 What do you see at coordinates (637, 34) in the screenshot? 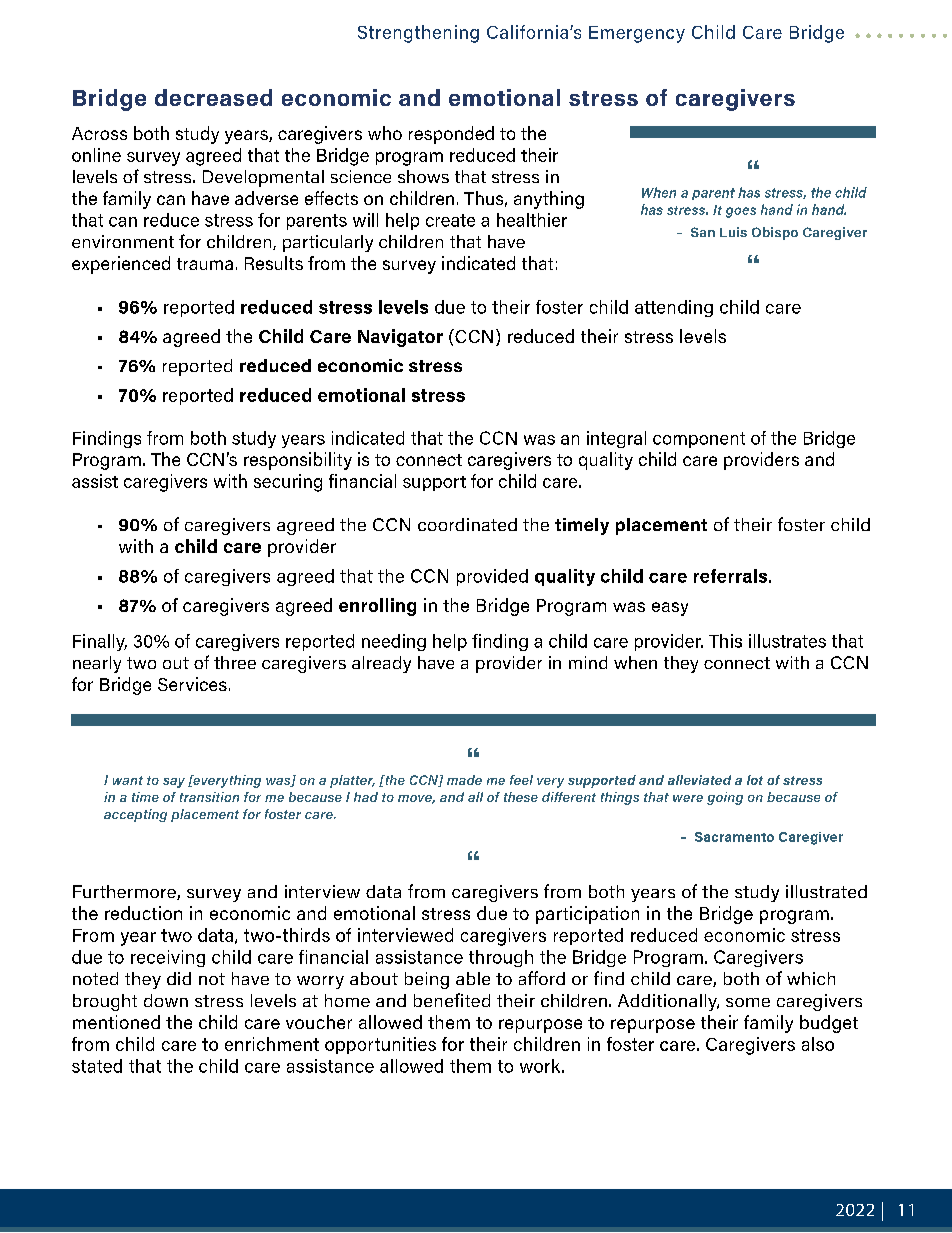
I see `Emergency` at bounding box center [637, 34].
